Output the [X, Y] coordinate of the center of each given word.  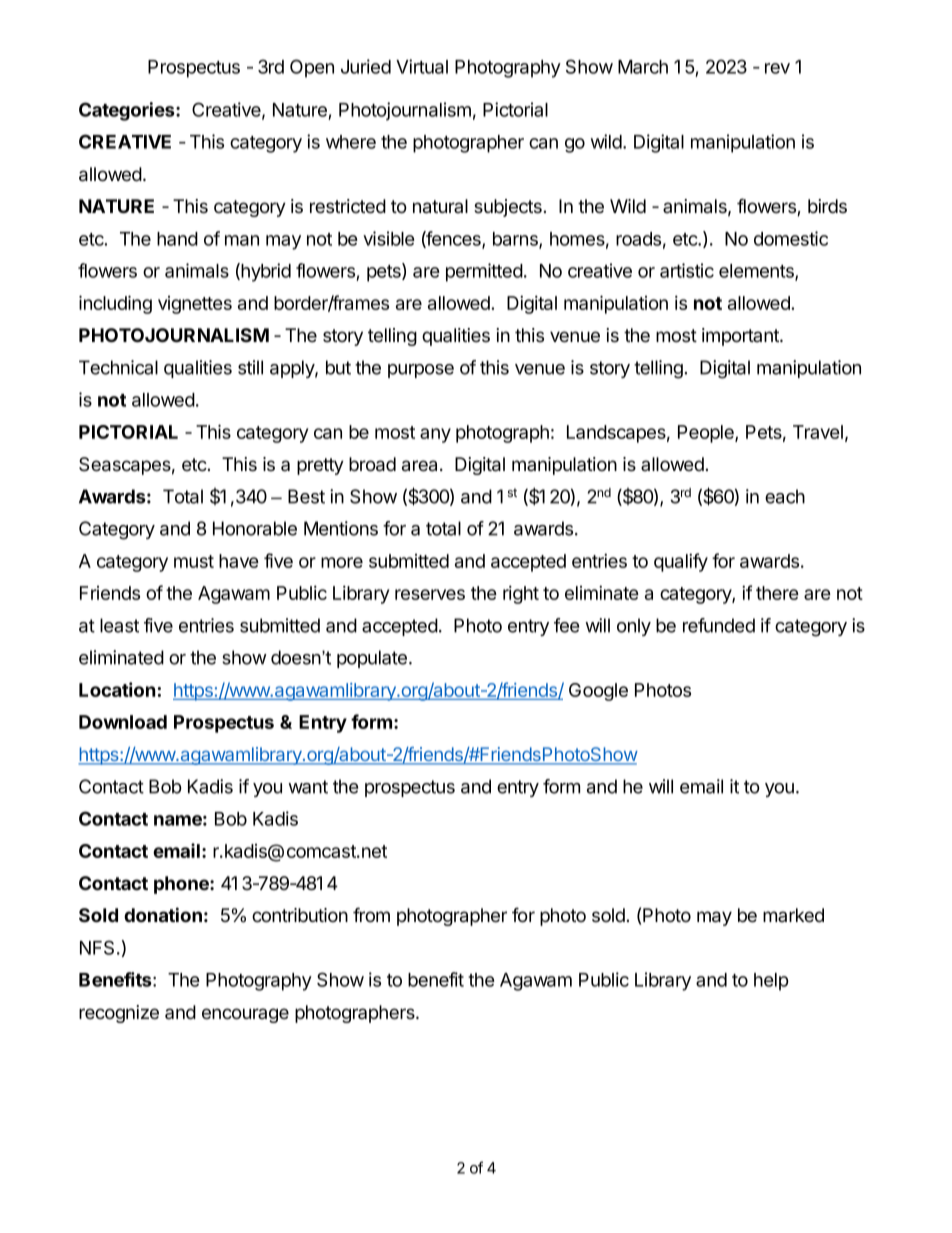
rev [777, 68]
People [707, 434]
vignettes [195, 305]
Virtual [422, 66]
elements [757, 272]
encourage [245, 1015]
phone [182, 885]
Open [312, 68]
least [119, 625]
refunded [719, 625]
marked [793, 915]
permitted [484, 272]
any [435, 435]
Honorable [255, 528]
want [308, 787]
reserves [430, 594]
